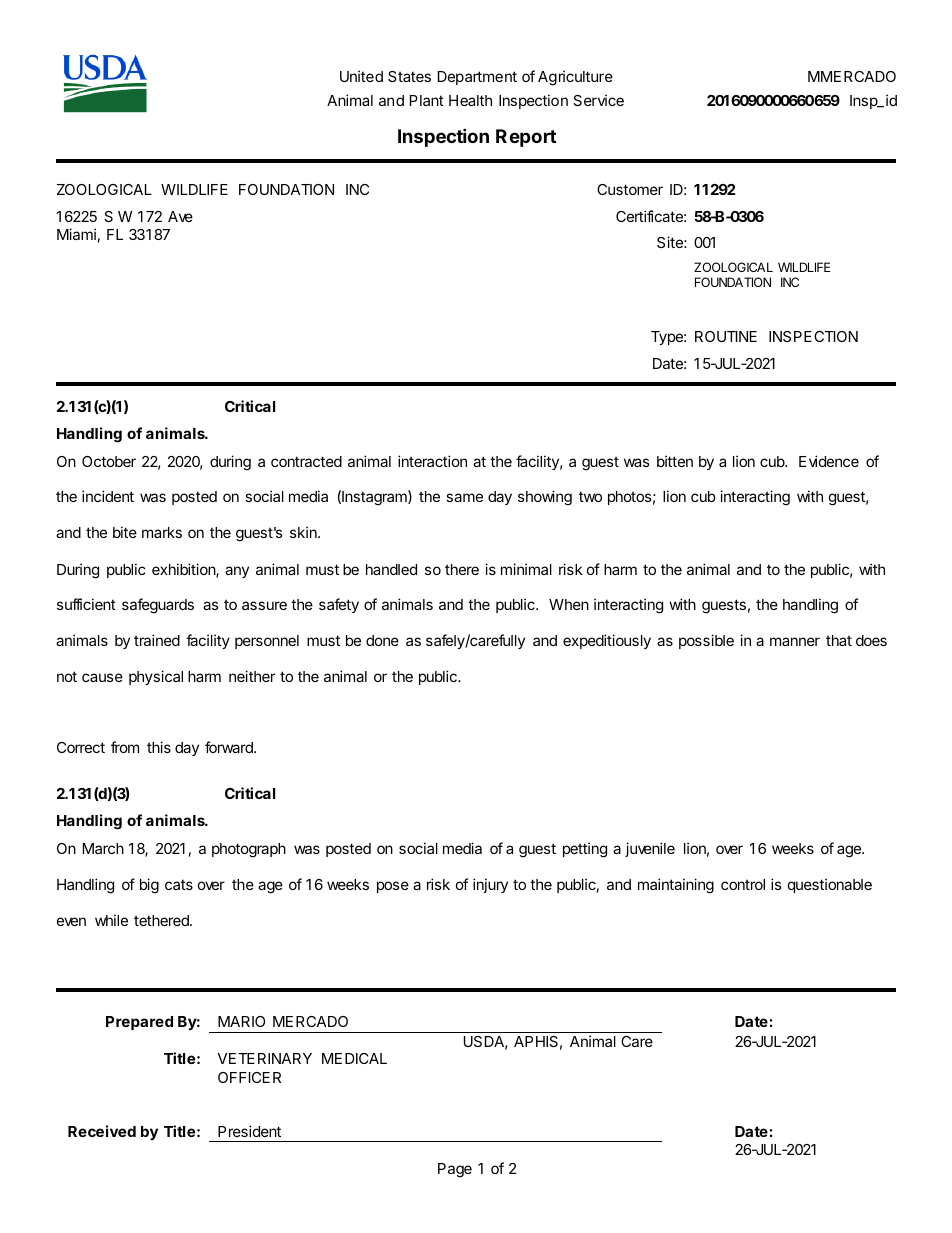 Image resolution: width=952 pixels, height=1233 pixels. Describe the element at coordinates (743, 884) in the image. I see `control` at that location.
